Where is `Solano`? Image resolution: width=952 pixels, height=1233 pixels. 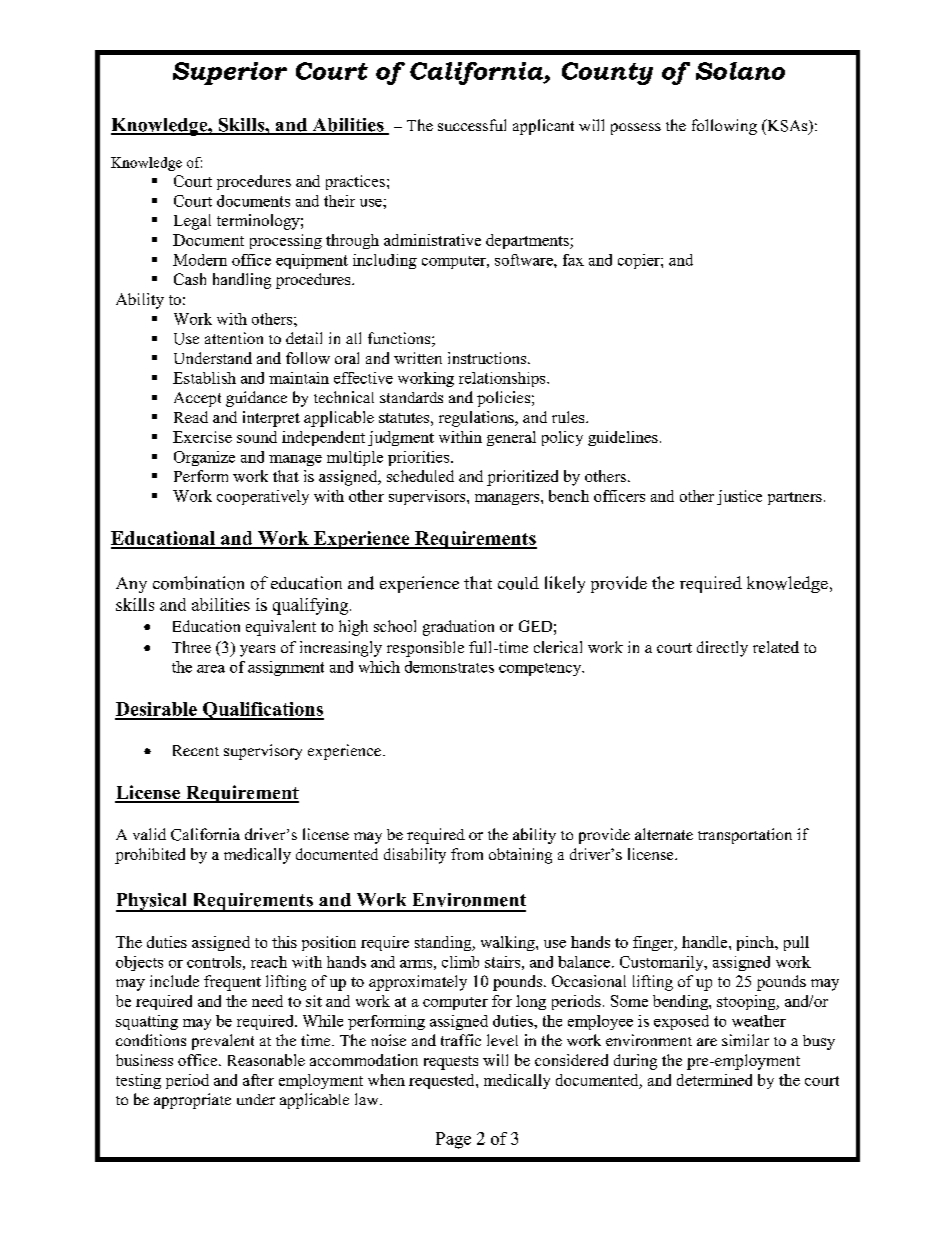
Solano is located at coordinates (740, 71).
